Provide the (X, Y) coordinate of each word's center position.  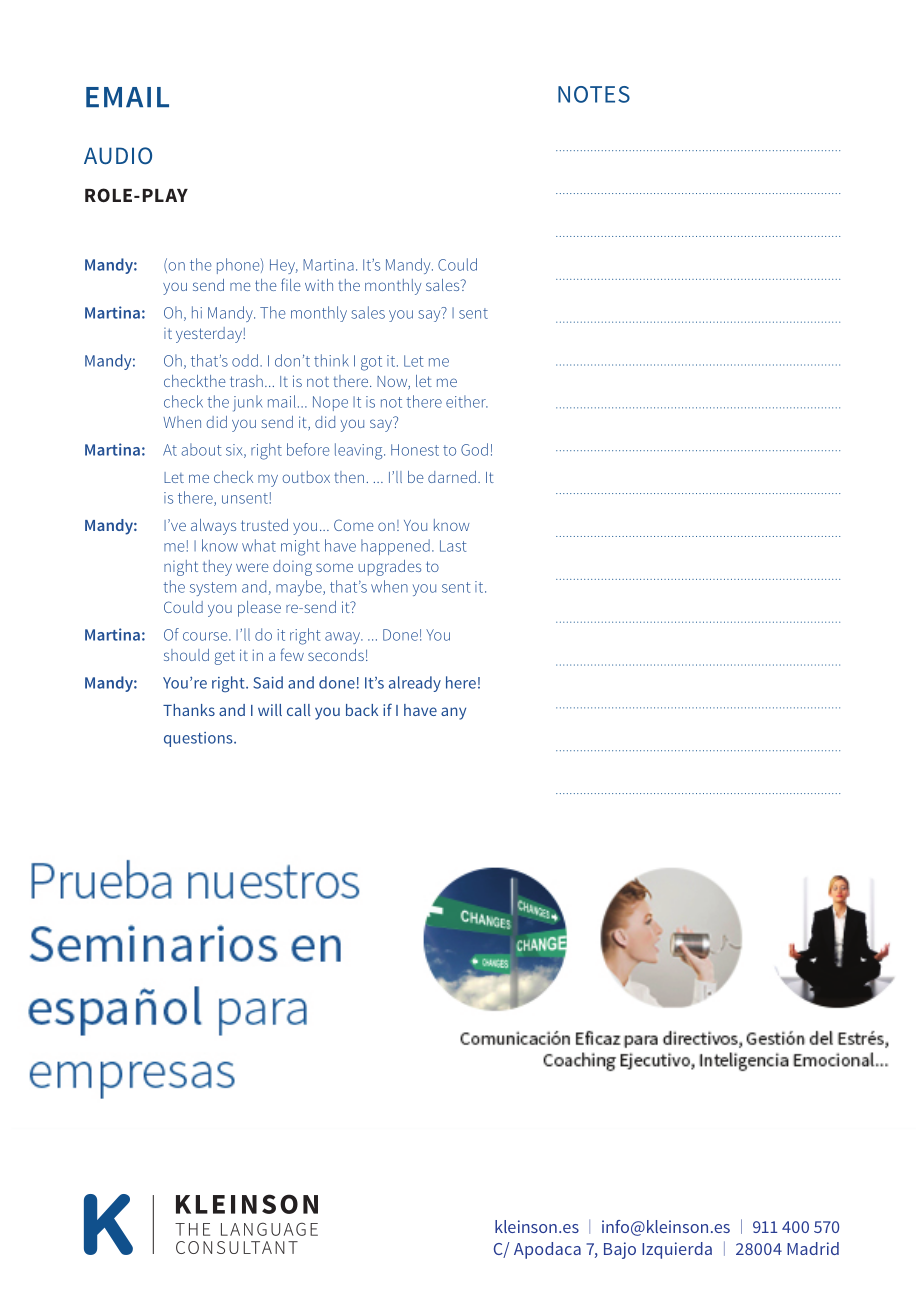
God (474, 449)
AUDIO (118, 155)
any (453, 713)
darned (452, 477)
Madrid (813, 1248)
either (467, 401)
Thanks (189, 710)
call (299, 710)
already (415, 684)
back (362, 710)
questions (199, 739)
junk (247, 403)
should (186, 655)
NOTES (594, 94)
